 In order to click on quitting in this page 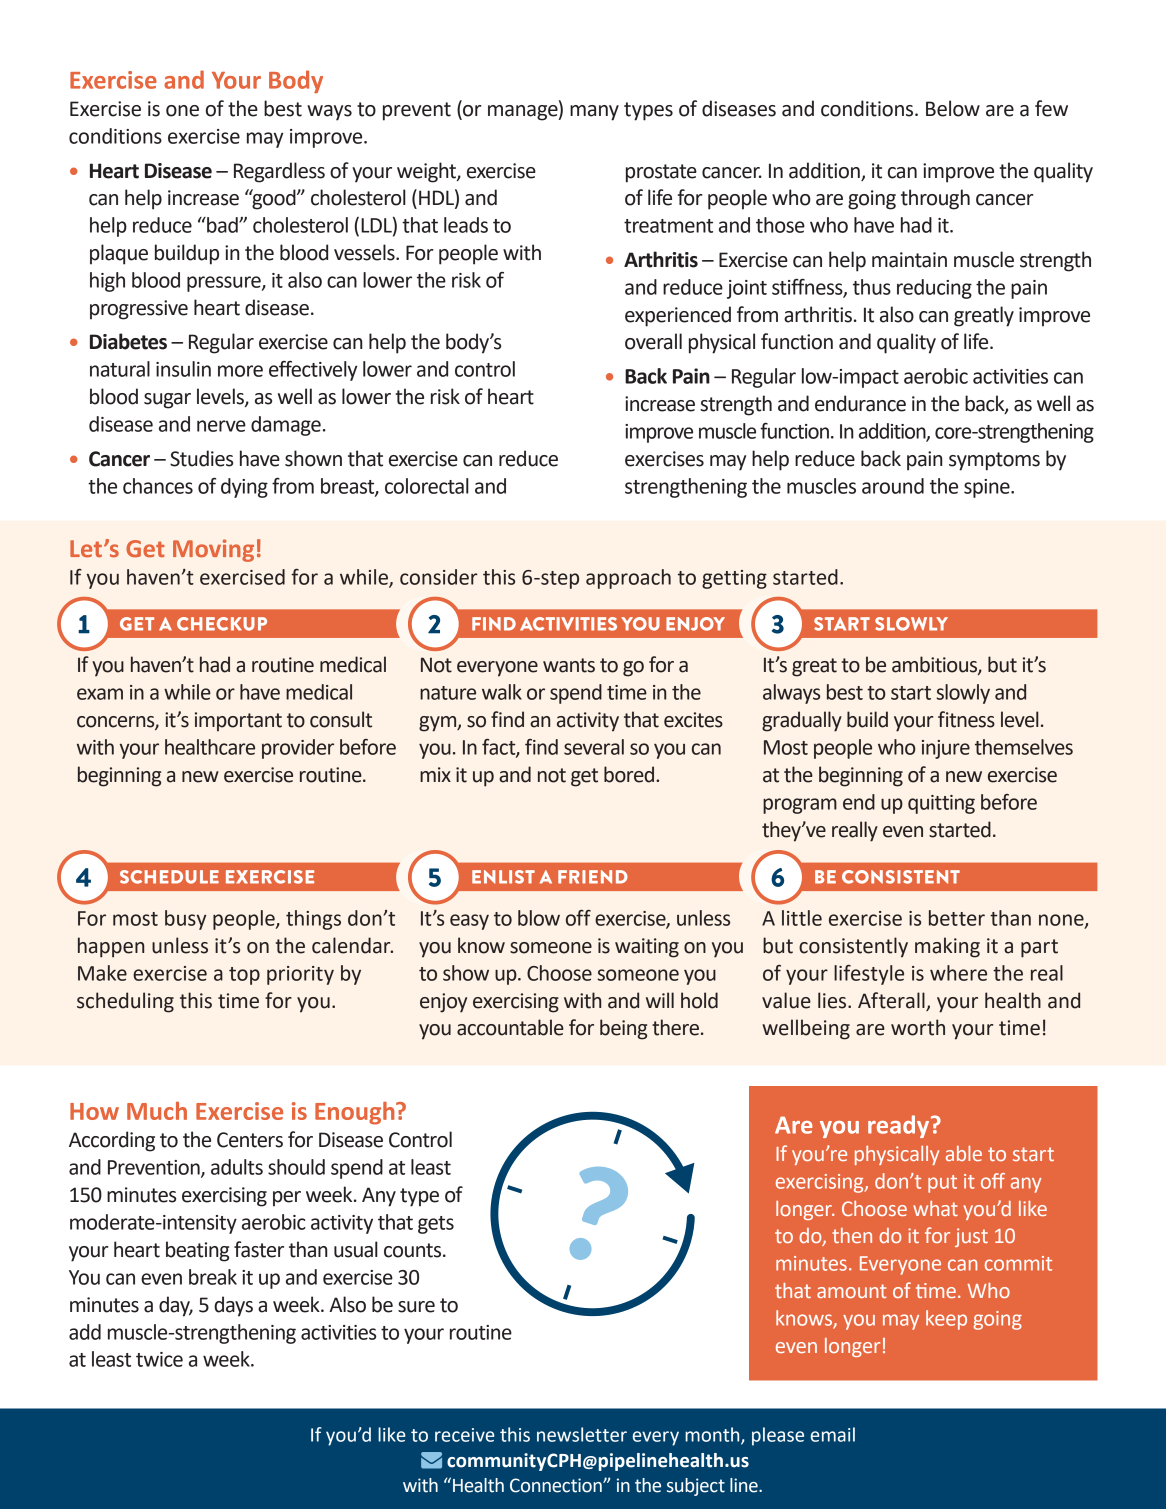, I will do `click(941, 804)`.
